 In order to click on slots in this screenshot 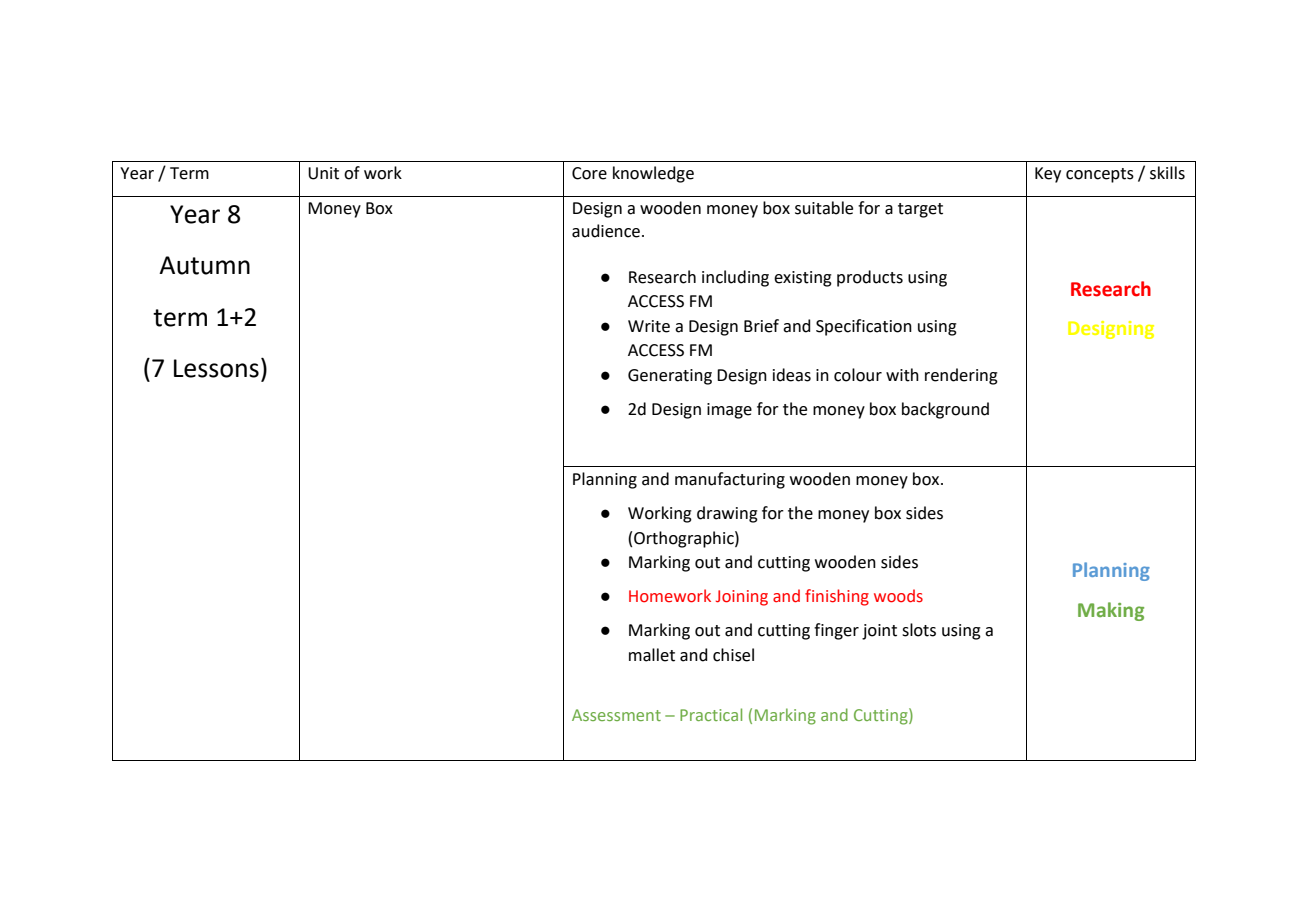, I will do `click(919, 630)`.
